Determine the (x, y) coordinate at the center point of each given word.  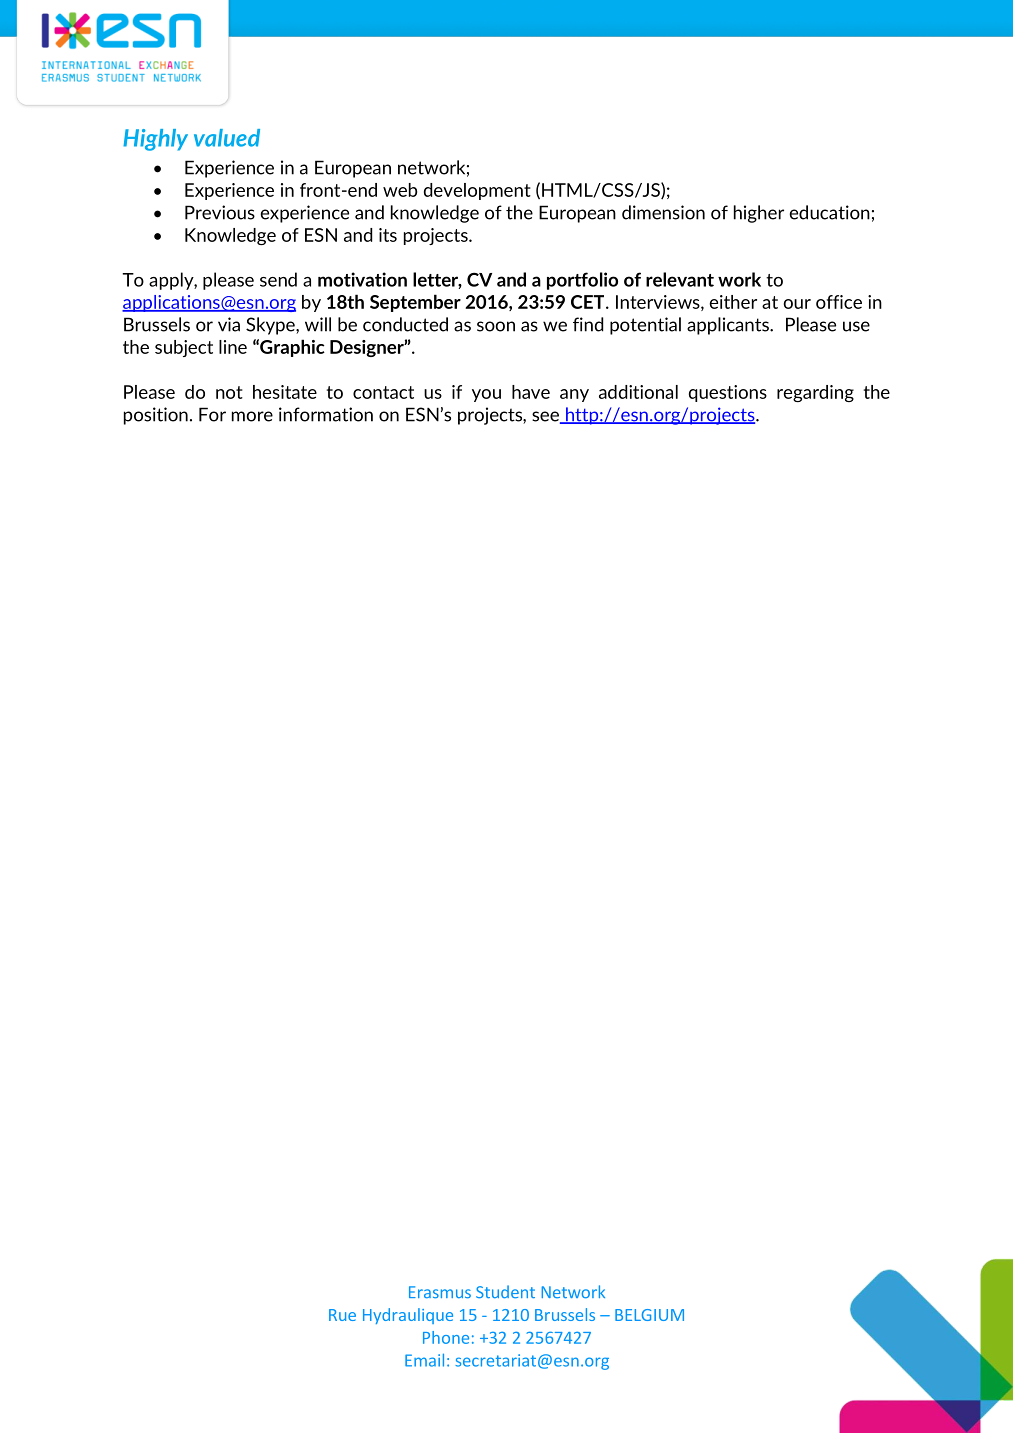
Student (505, 1291)
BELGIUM (649, 1315)
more (252, 416)
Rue (342, 1315)
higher (759, 214)
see (546, 417)
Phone (446, 1337)
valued (227, 138)
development (477, 191)
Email (424, 1360)
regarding (815, 393)
